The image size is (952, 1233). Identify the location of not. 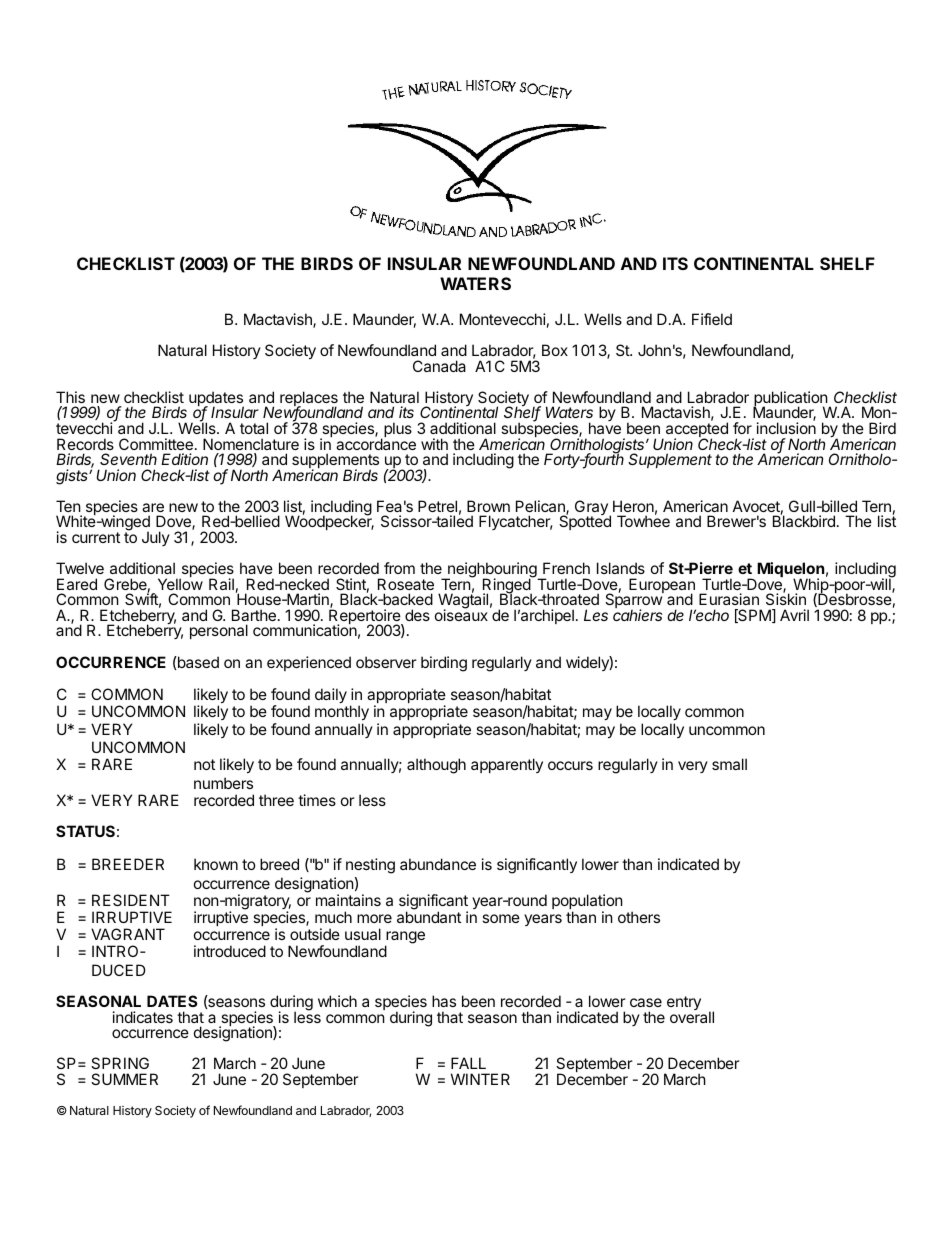
(204, 764).
